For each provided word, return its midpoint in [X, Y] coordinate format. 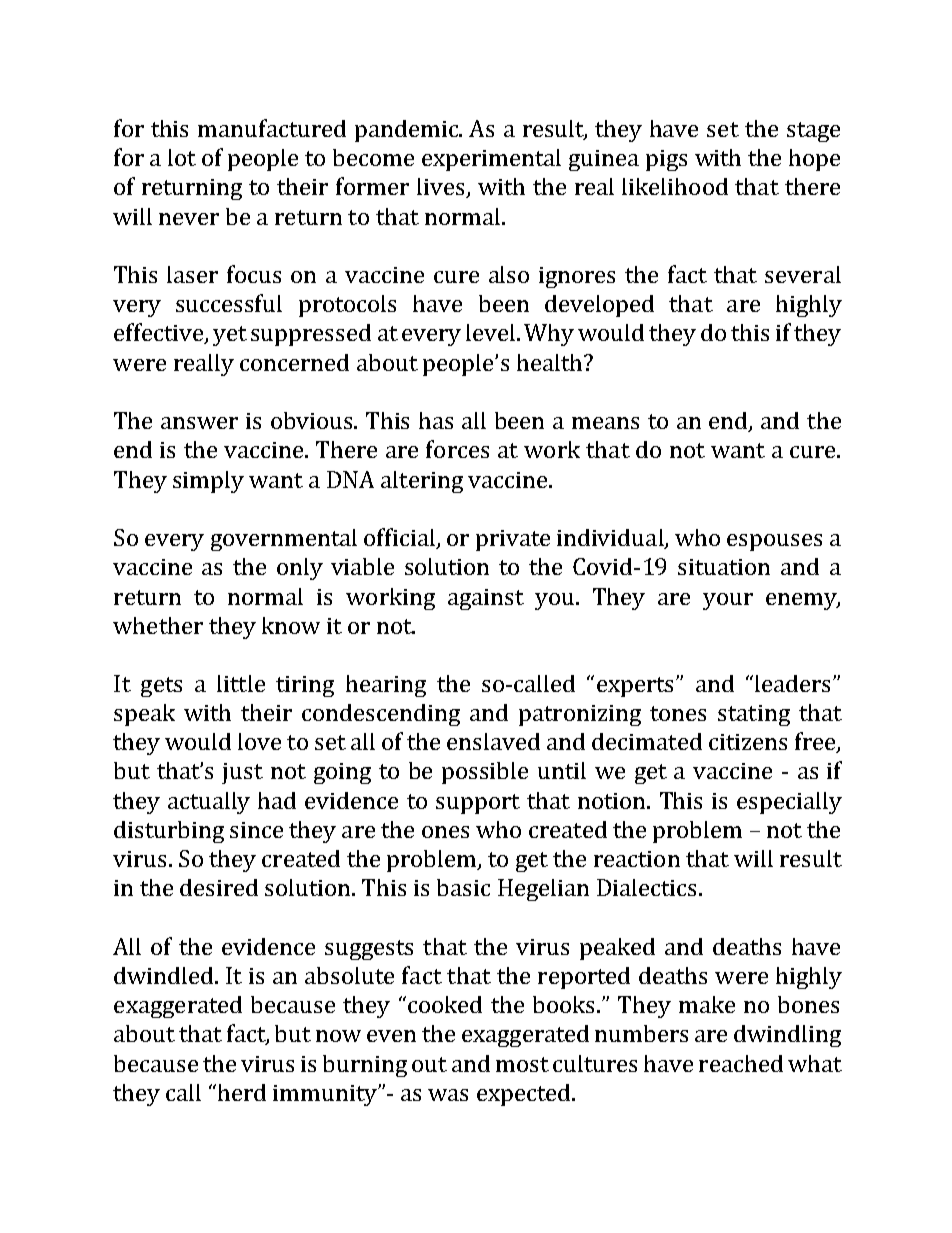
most [522, 1064]
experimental [491, 160]
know [291, 625]
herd [242, 1092]
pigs [666, 160]
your [728, 601]
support [478, 804]
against [486, 599]
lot [182, 157]
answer [199, 423]
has [436, 420]
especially [789, 803]
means [605, 423]
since [256, 830]
